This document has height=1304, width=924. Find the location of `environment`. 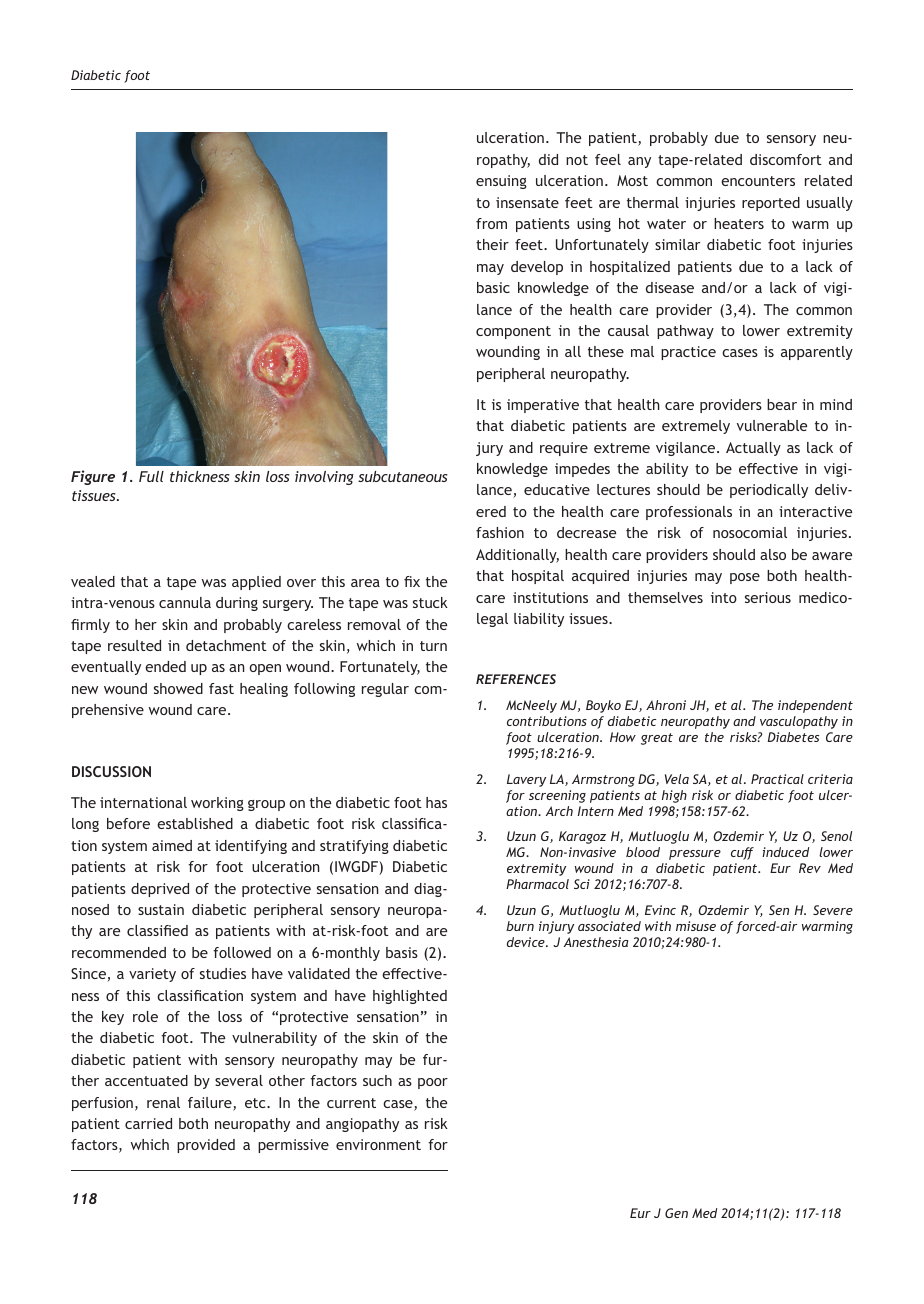

environment is located at coordinates (378, 1144).
